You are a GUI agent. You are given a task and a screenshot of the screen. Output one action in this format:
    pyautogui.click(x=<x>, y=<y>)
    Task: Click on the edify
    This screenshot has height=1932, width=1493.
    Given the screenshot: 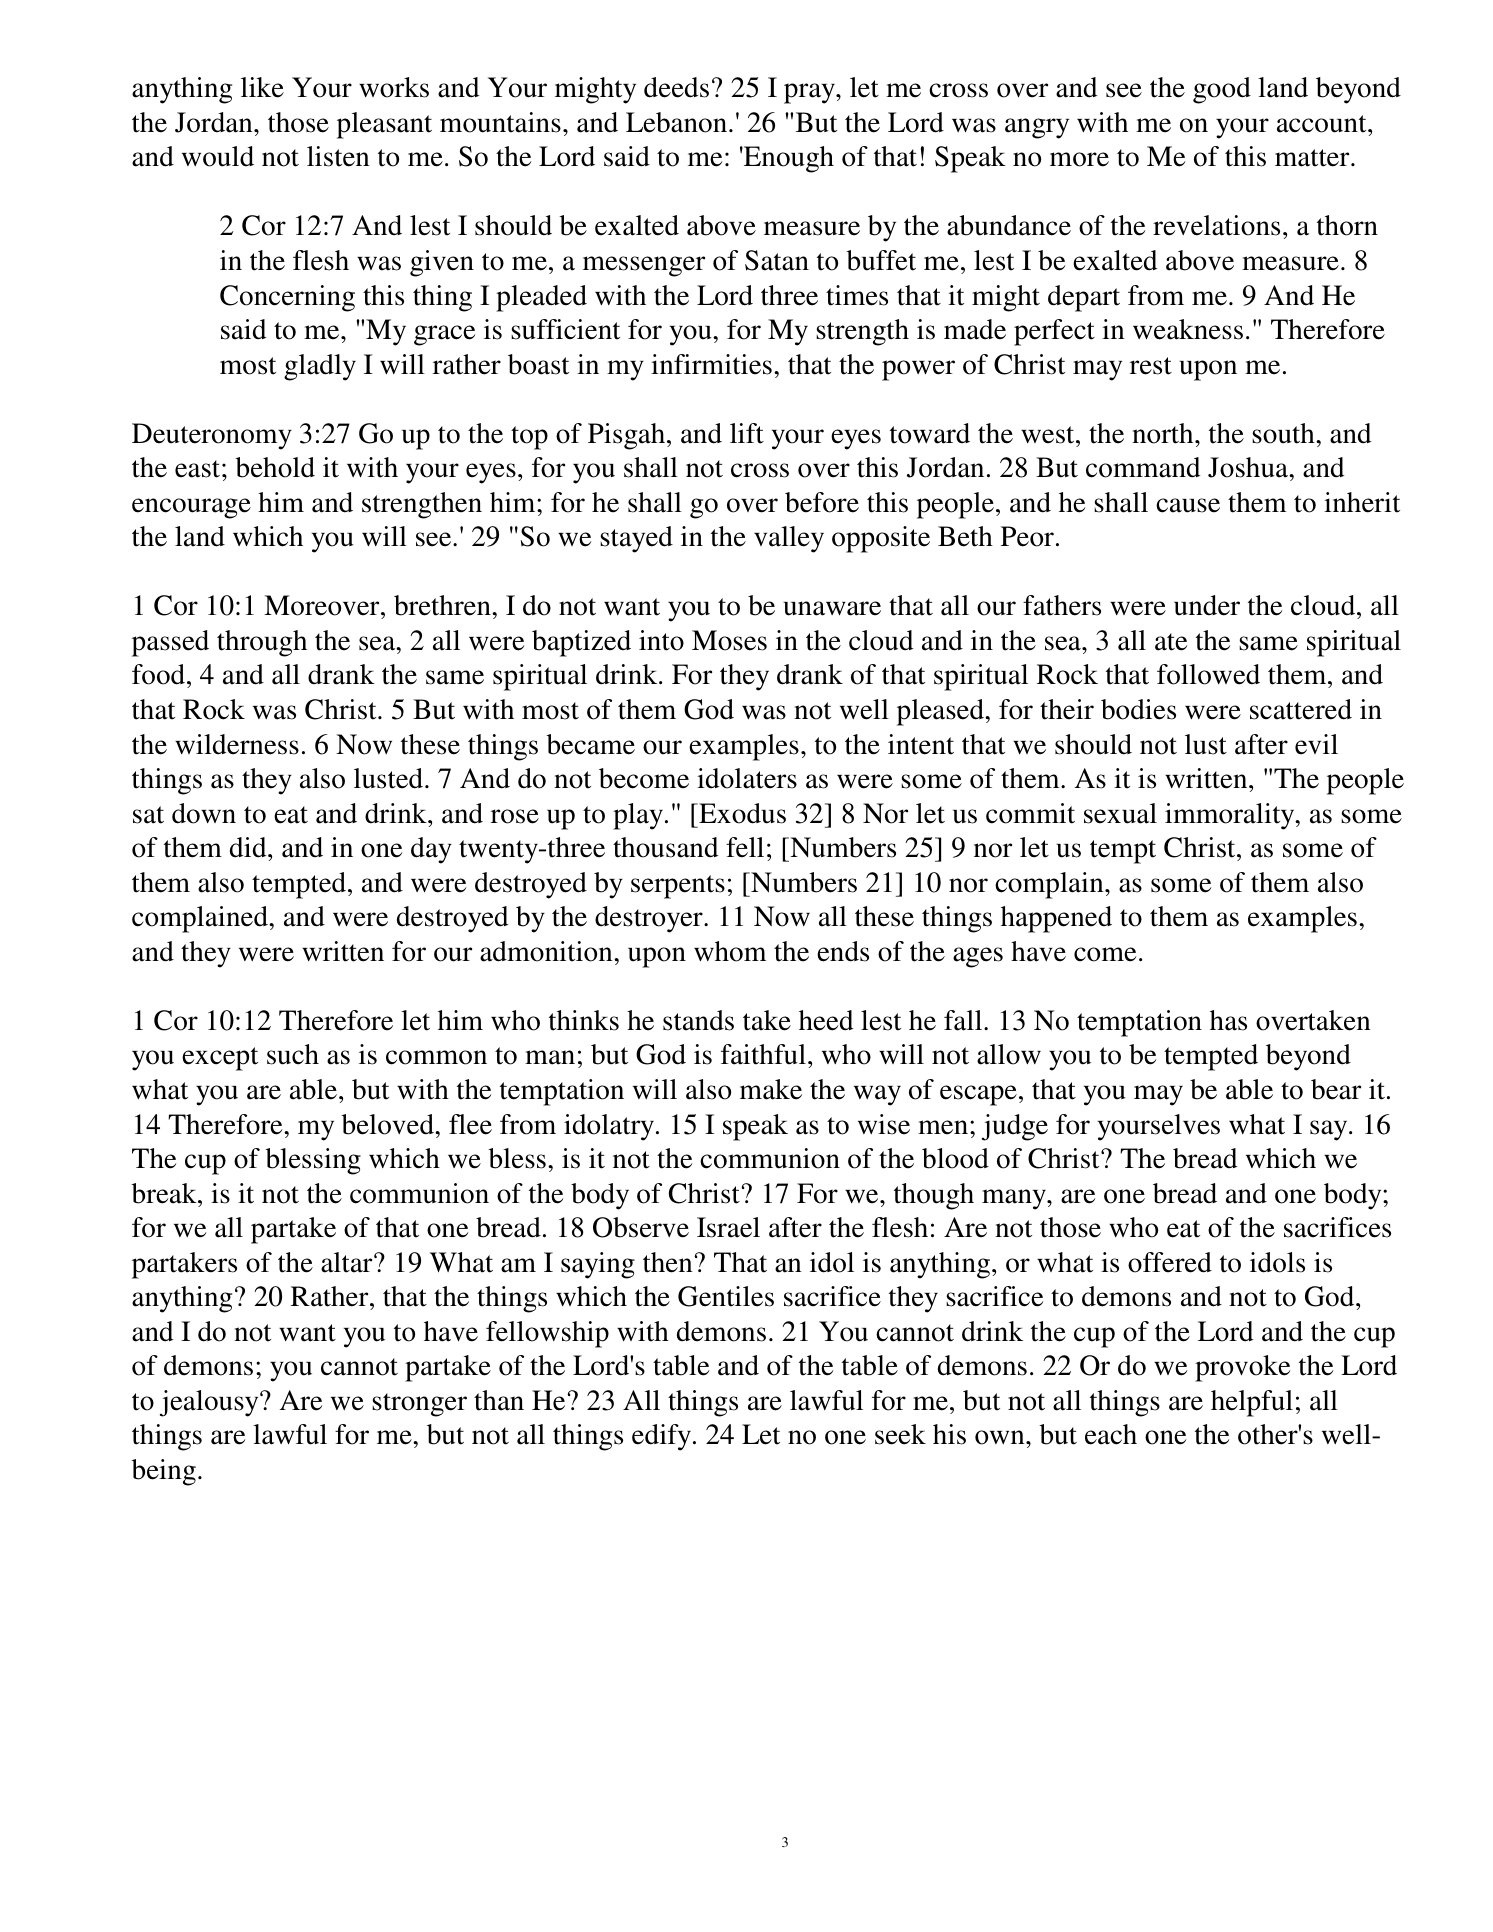 What is the action you would take?
    pyautogui.click(x=661, y=1437)
